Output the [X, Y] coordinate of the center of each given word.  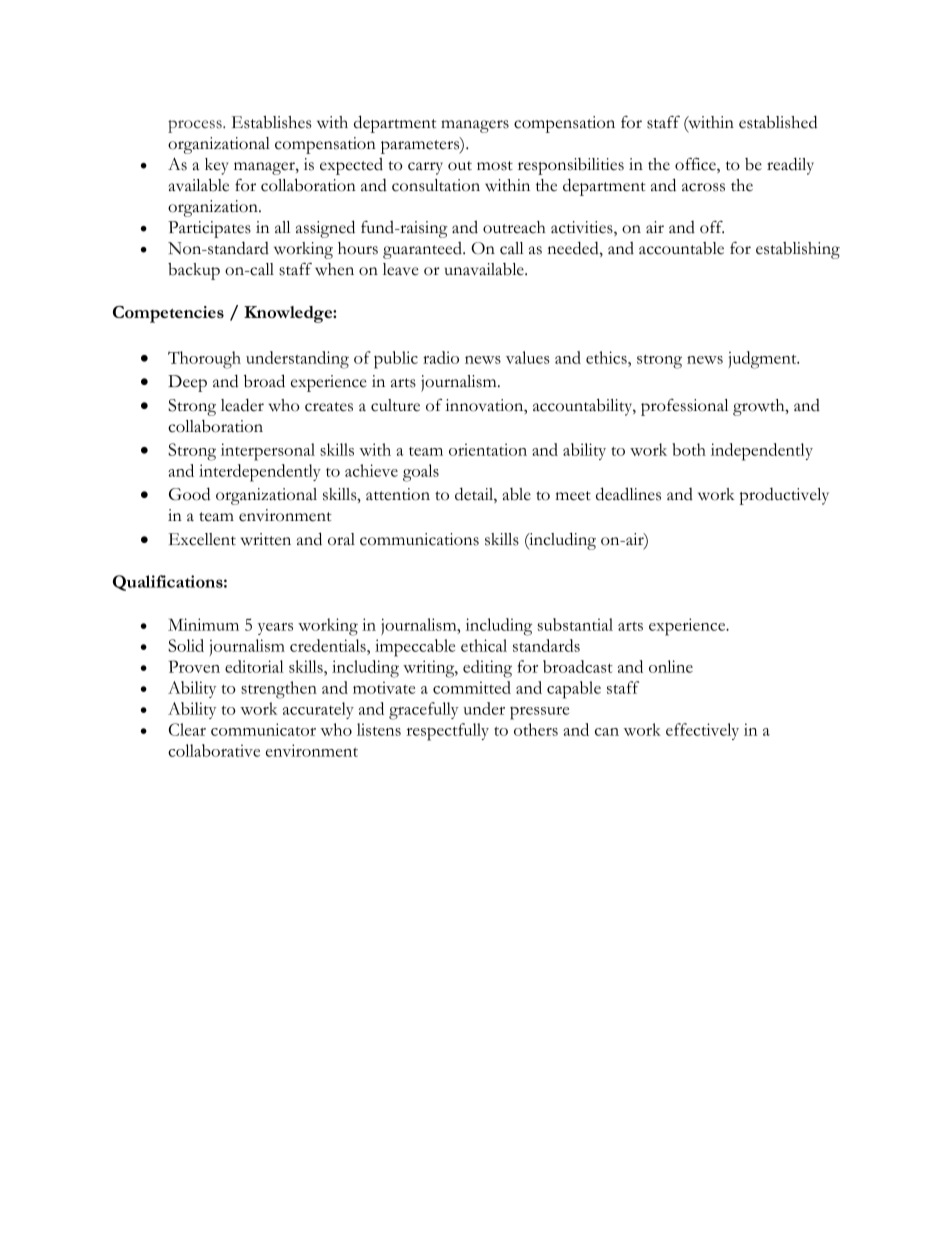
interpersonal [268, 452]
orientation [488, 449]
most [495, 166]
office [696, 165]
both [689, 449]
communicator [263, 729]
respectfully [448, 732]
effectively [702, 731]
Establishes [271, 122]
